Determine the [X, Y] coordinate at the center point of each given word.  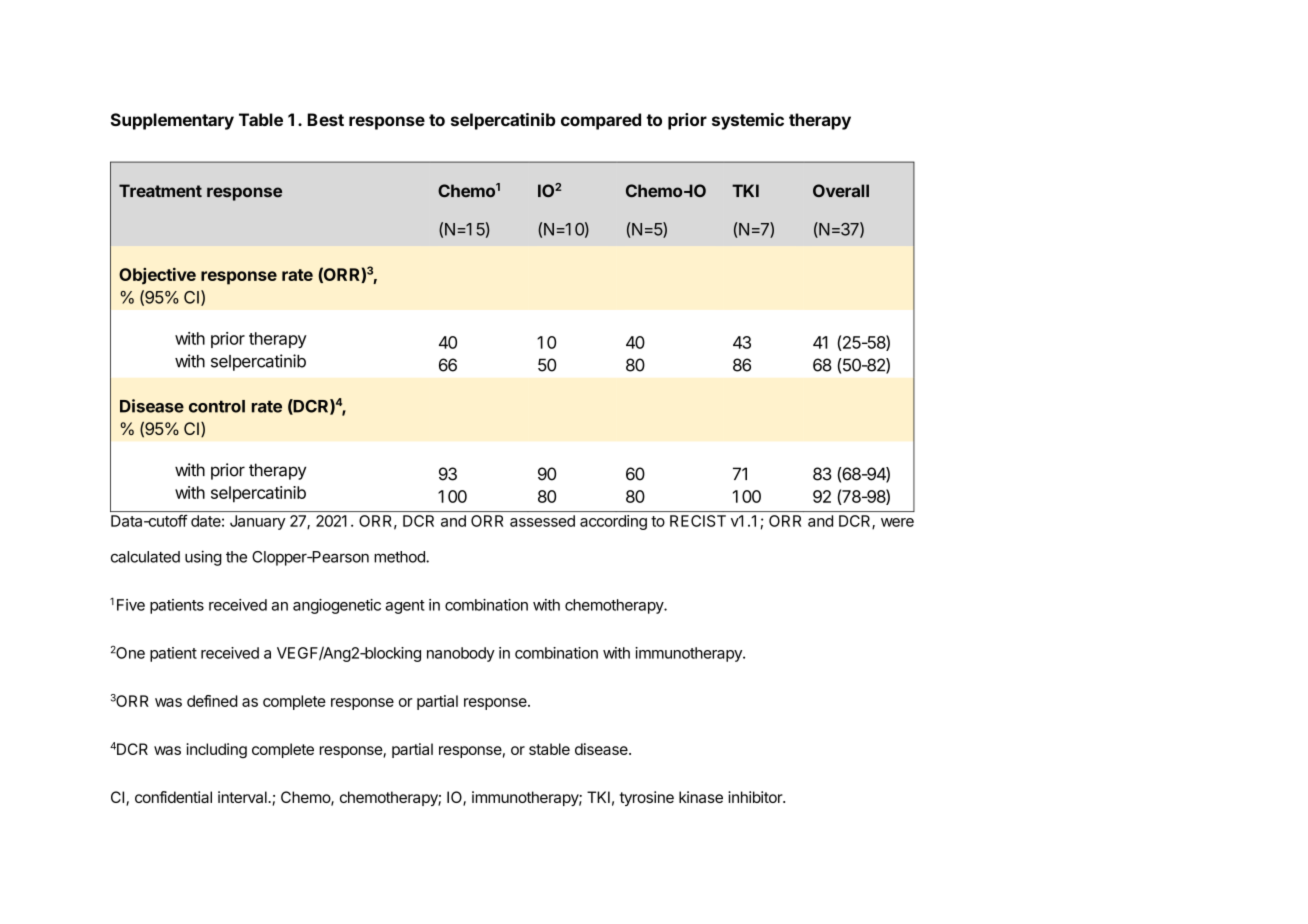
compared [601, 121]
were [897, 522]
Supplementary [172, 121]
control [217, 406]
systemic [748, 121]
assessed [542, 521]
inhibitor [756, 797]
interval [243, 797]
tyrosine [647, 798]
